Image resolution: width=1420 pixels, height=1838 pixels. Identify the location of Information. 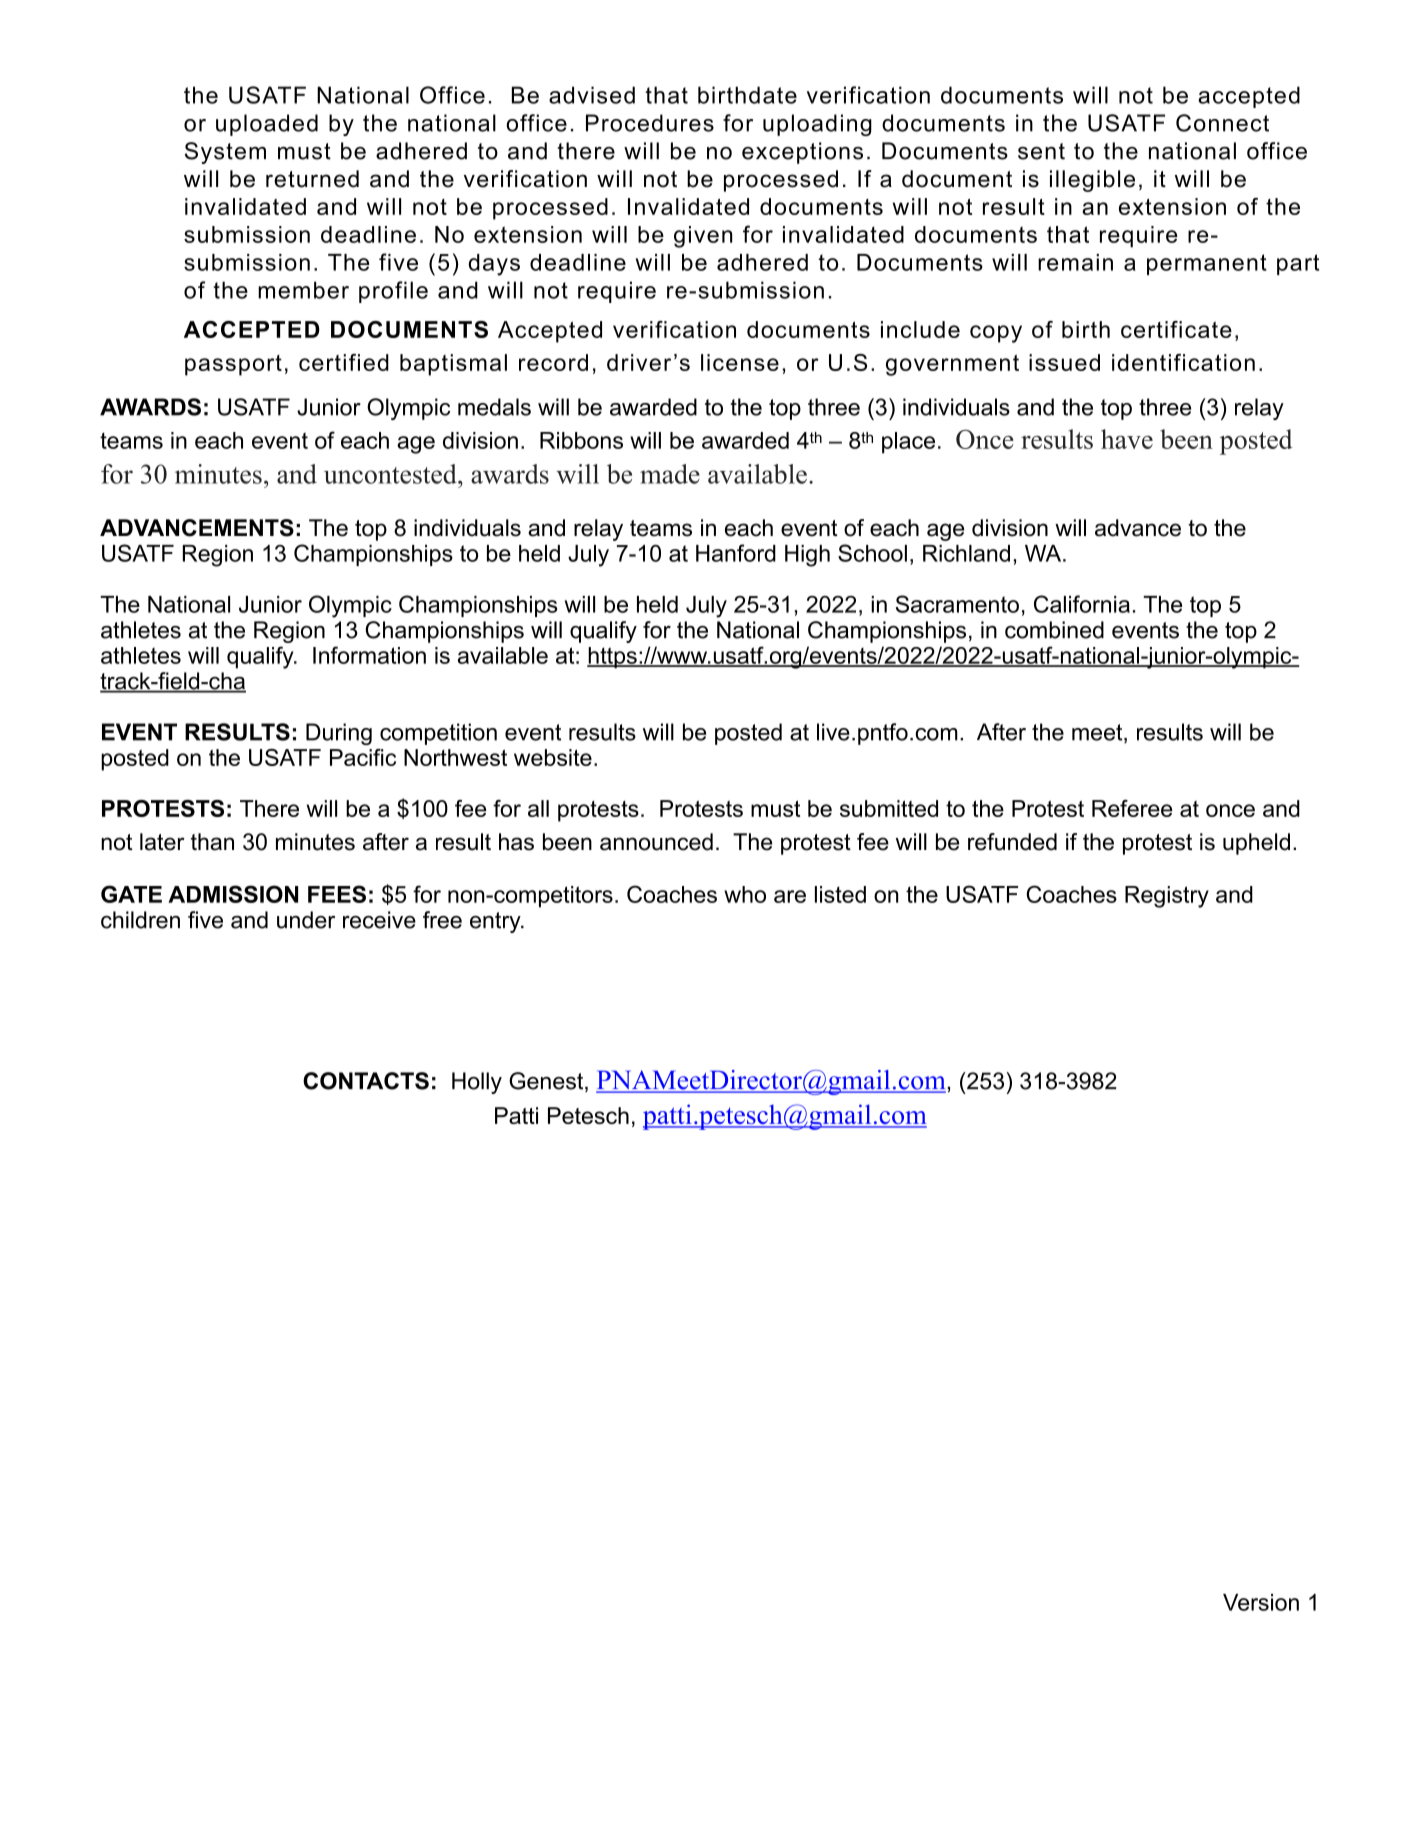
(369, 655).
